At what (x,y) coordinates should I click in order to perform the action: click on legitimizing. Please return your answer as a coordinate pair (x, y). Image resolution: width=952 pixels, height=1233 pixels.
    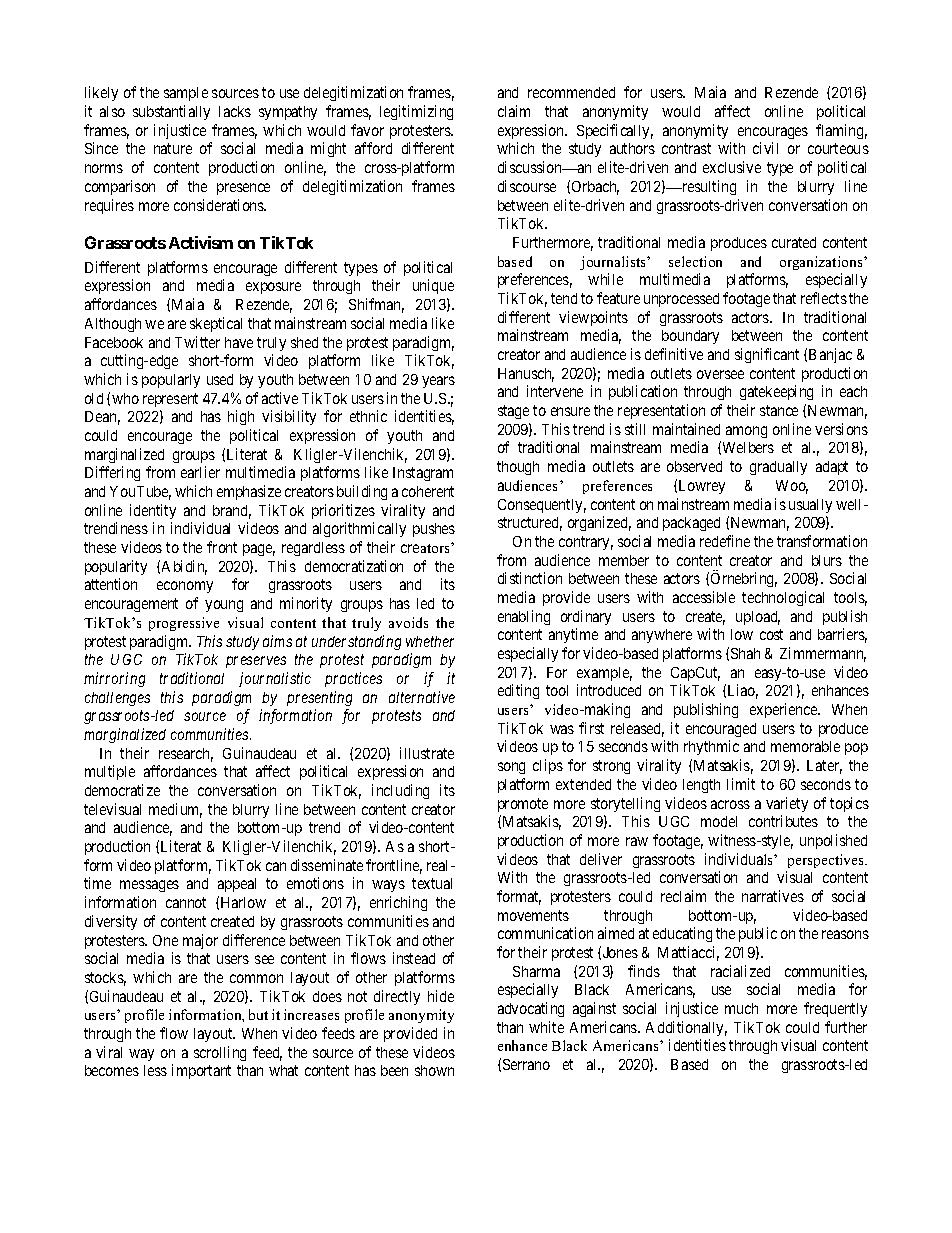
    Looking at the image, I should click on (416, 112).
